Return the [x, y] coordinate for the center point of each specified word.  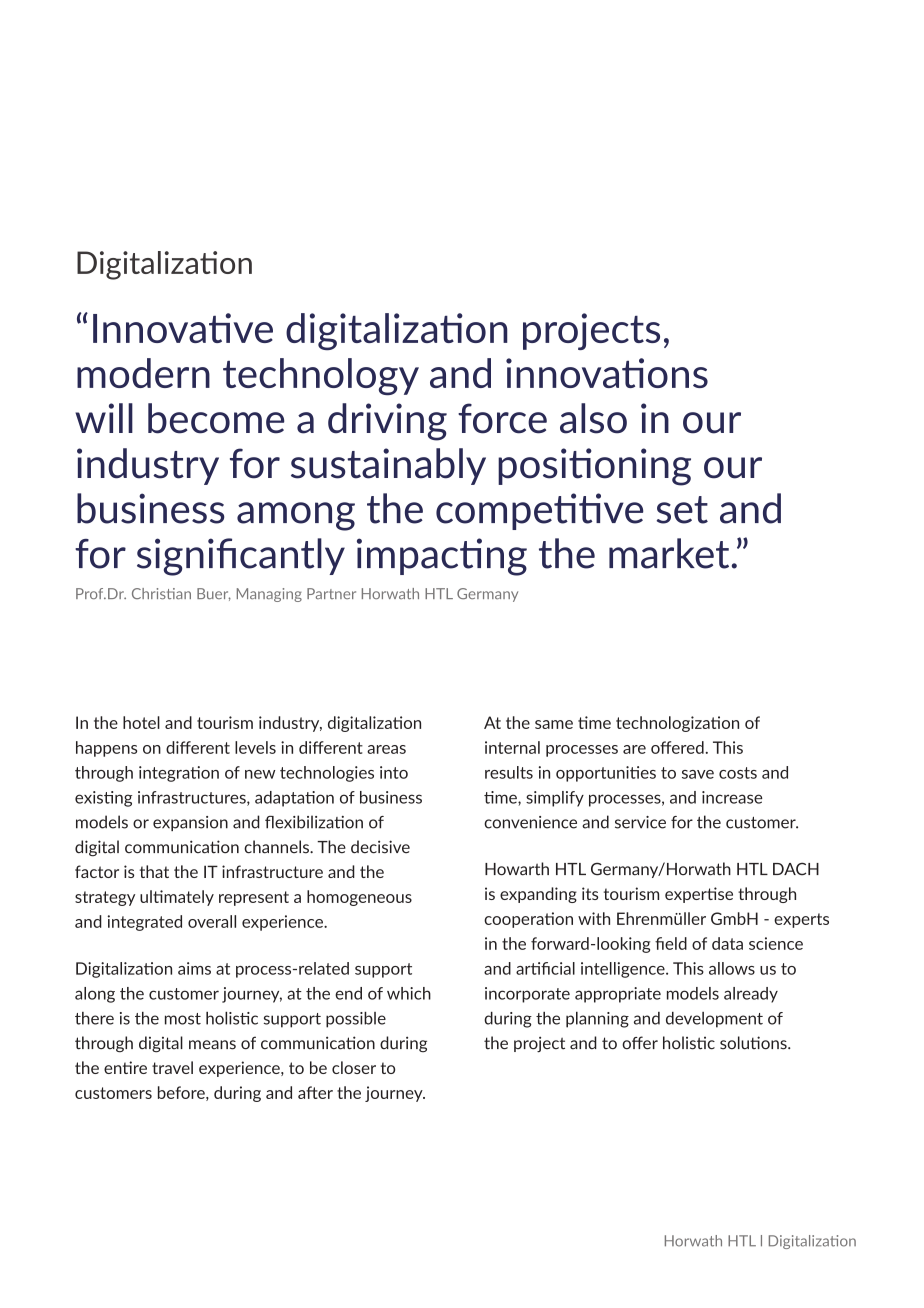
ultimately [177, 898]
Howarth [517, 869]
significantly [241, 557]
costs [738, 773]
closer [354, 1067]
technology [321, 377]
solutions [754, 1043]
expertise [699, 895]
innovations [607, 373]
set [682, 510]
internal [512, 747]
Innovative [183, 328]
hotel [141, 722]
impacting [442, 557]
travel [172, 1067]
